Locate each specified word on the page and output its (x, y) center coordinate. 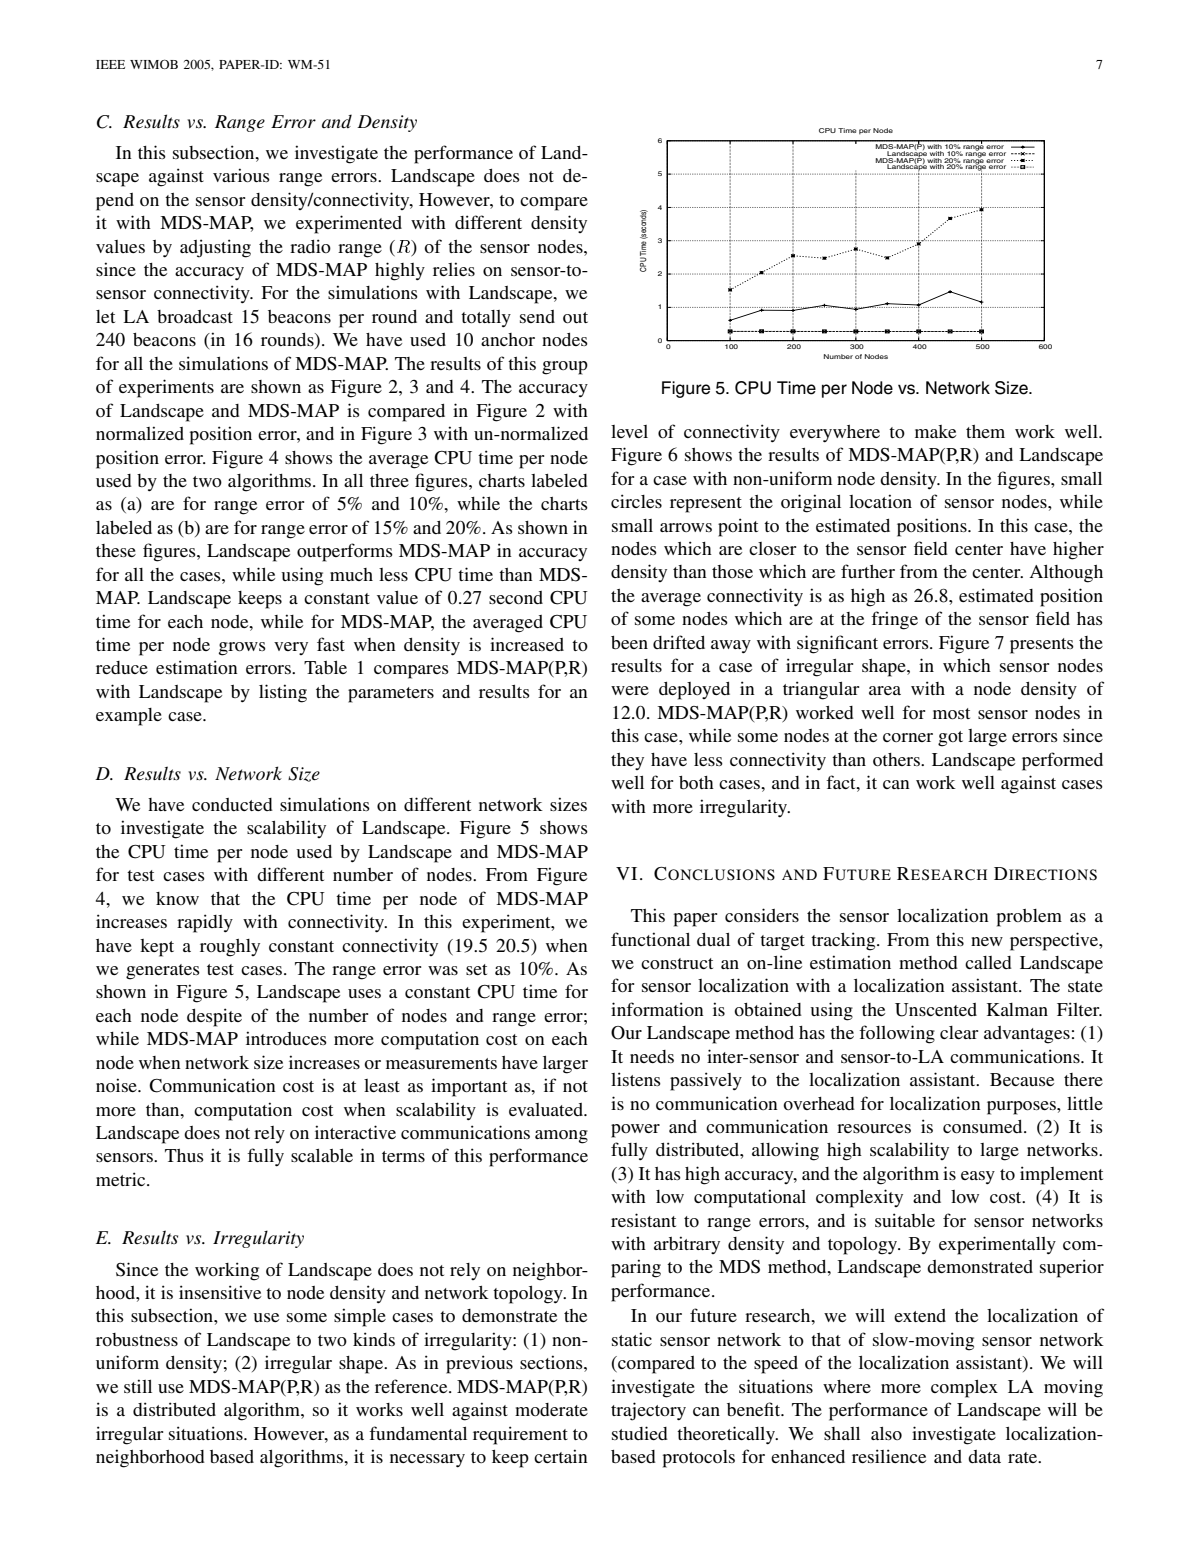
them (985, 431)
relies (454, 269)
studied (640, 1433)
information (657, 1009)
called (988, 962)
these (116, 550)
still (138, 1386)
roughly (230, 948)
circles (636, 501)
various (241, 175)
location (880, 501)
